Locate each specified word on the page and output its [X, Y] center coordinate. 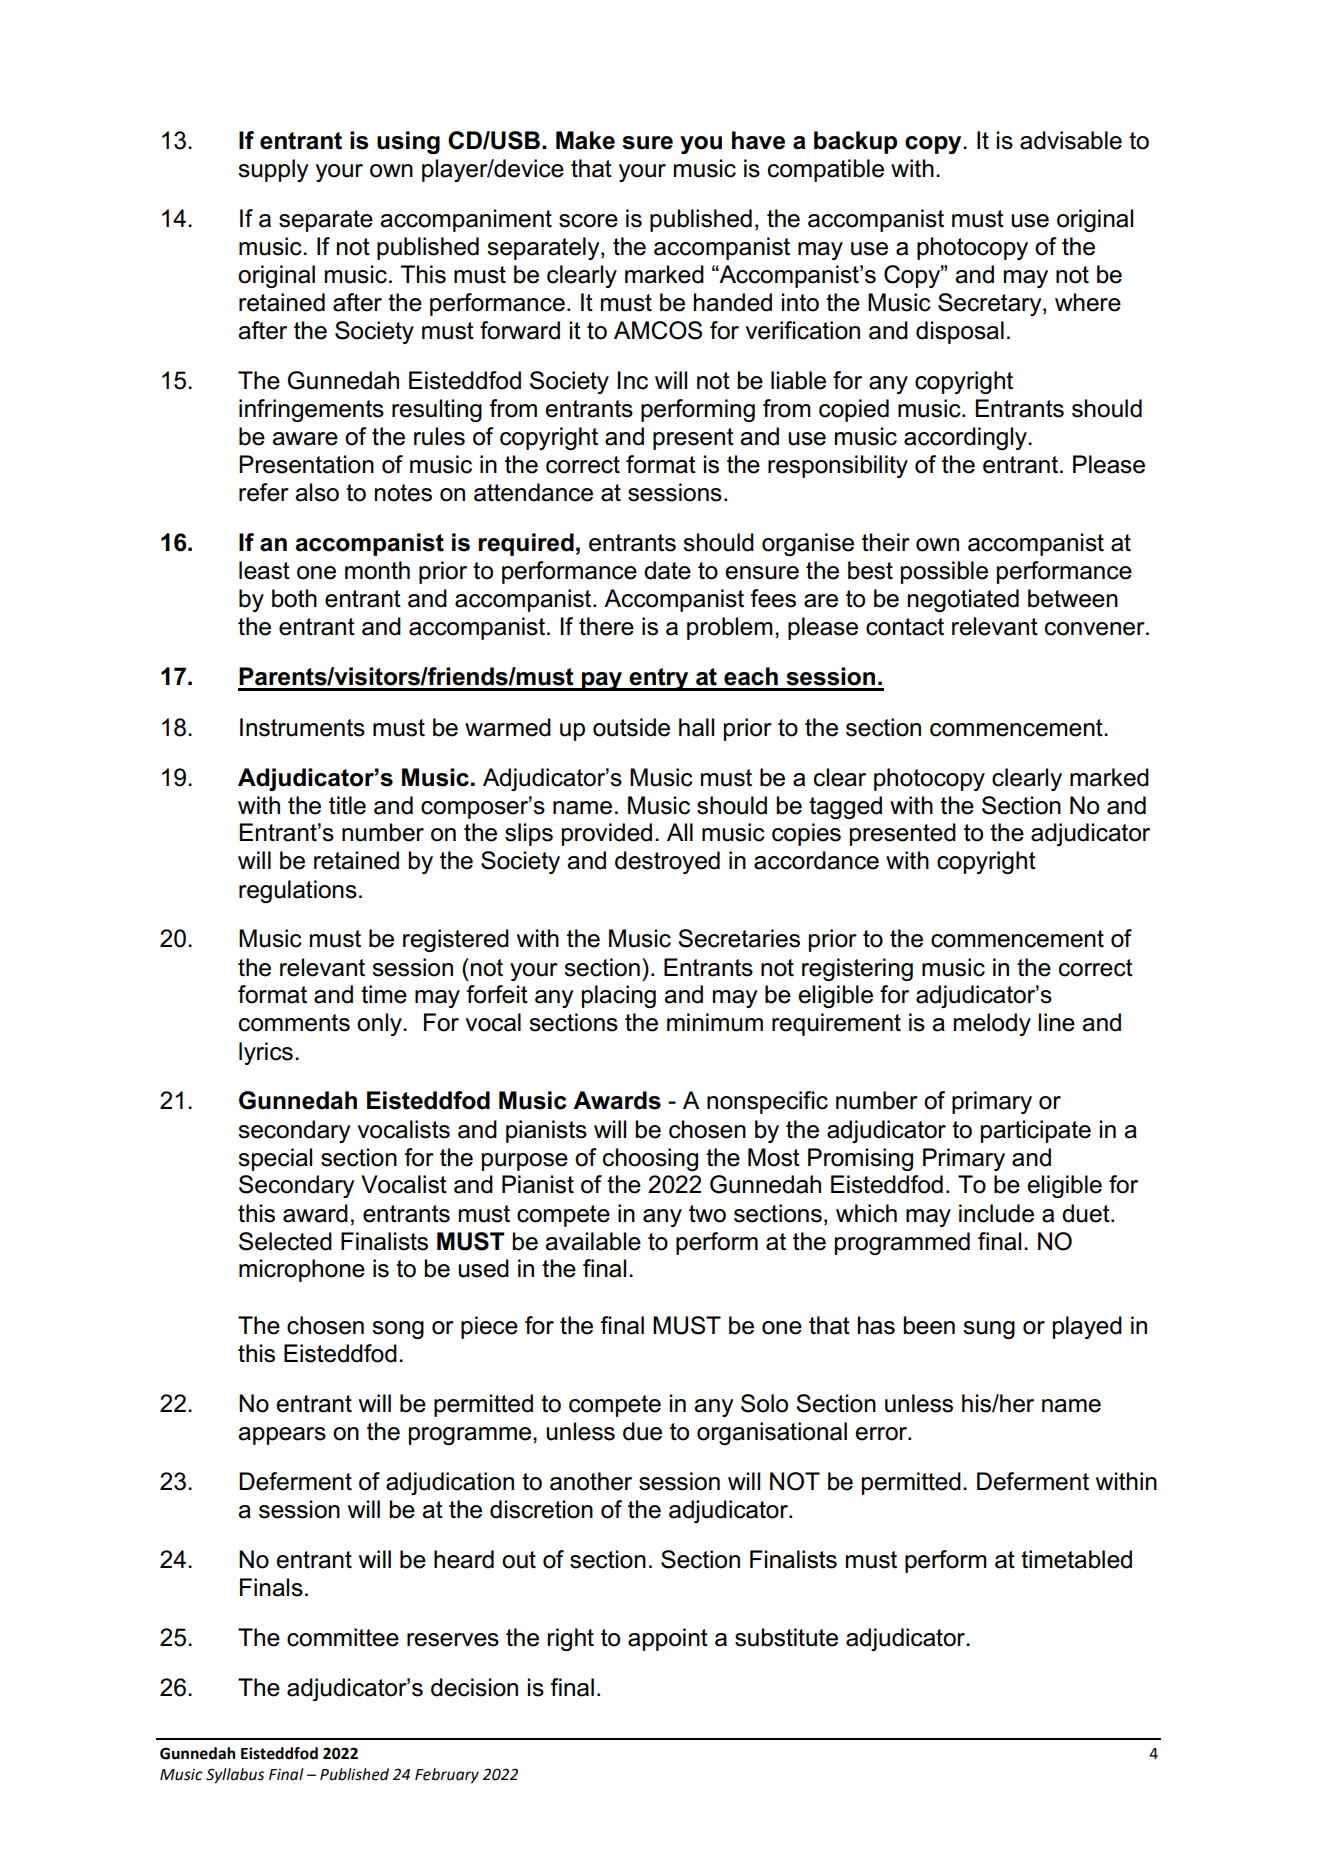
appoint [668, 1639]
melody [992, 1024]
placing [619, 996]
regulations [298, 891]
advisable [1071, 140]
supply [273, 170]
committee [343, 1637]
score [588, 221]
